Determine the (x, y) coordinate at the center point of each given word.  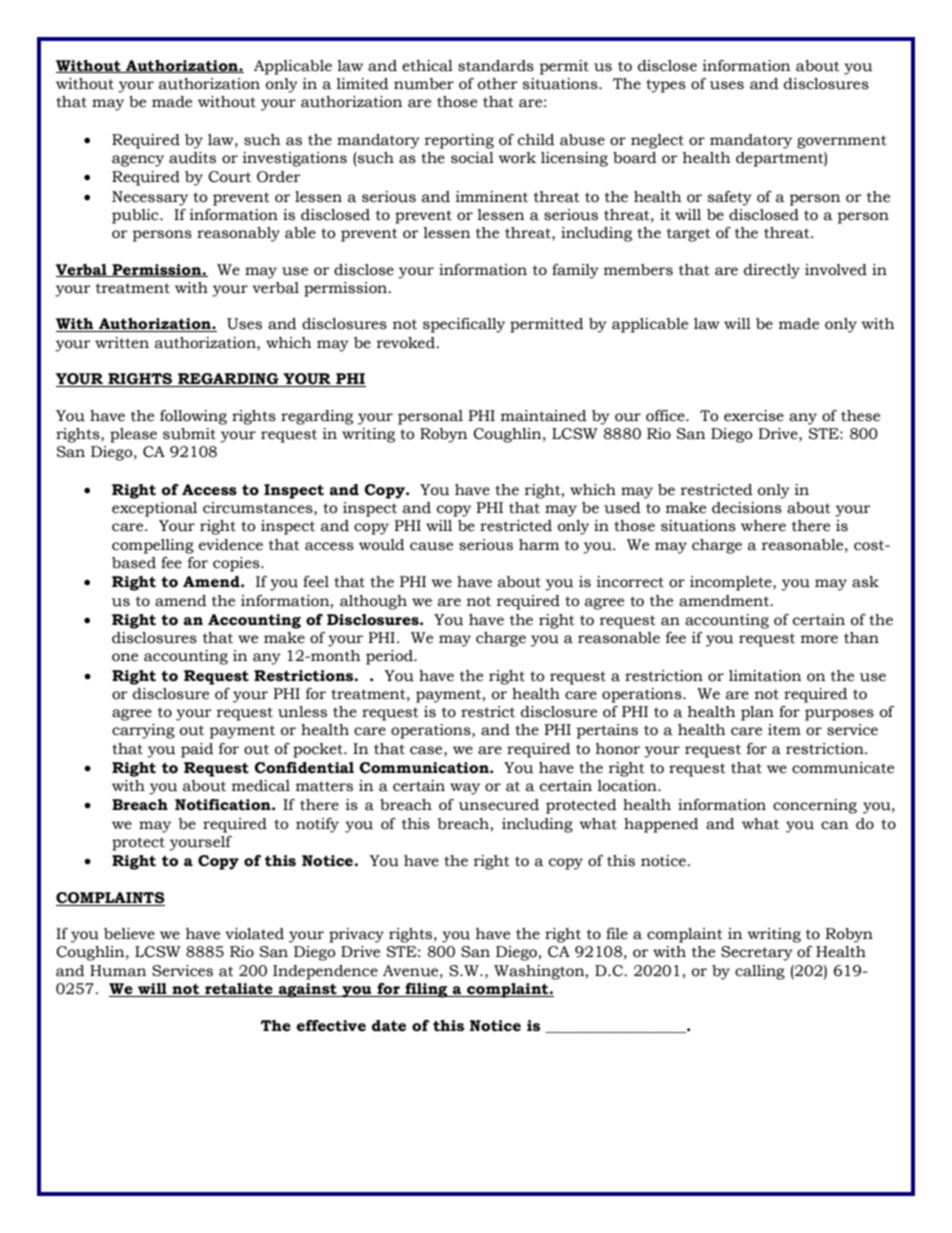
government (842, 142)
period (390, 657)
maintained (544, 416)
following (193, 417)
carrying (143, 731)
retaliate (239, 990)
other (498, 84)
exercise (754, 416)
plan (757, 713)
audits (192, 158)
